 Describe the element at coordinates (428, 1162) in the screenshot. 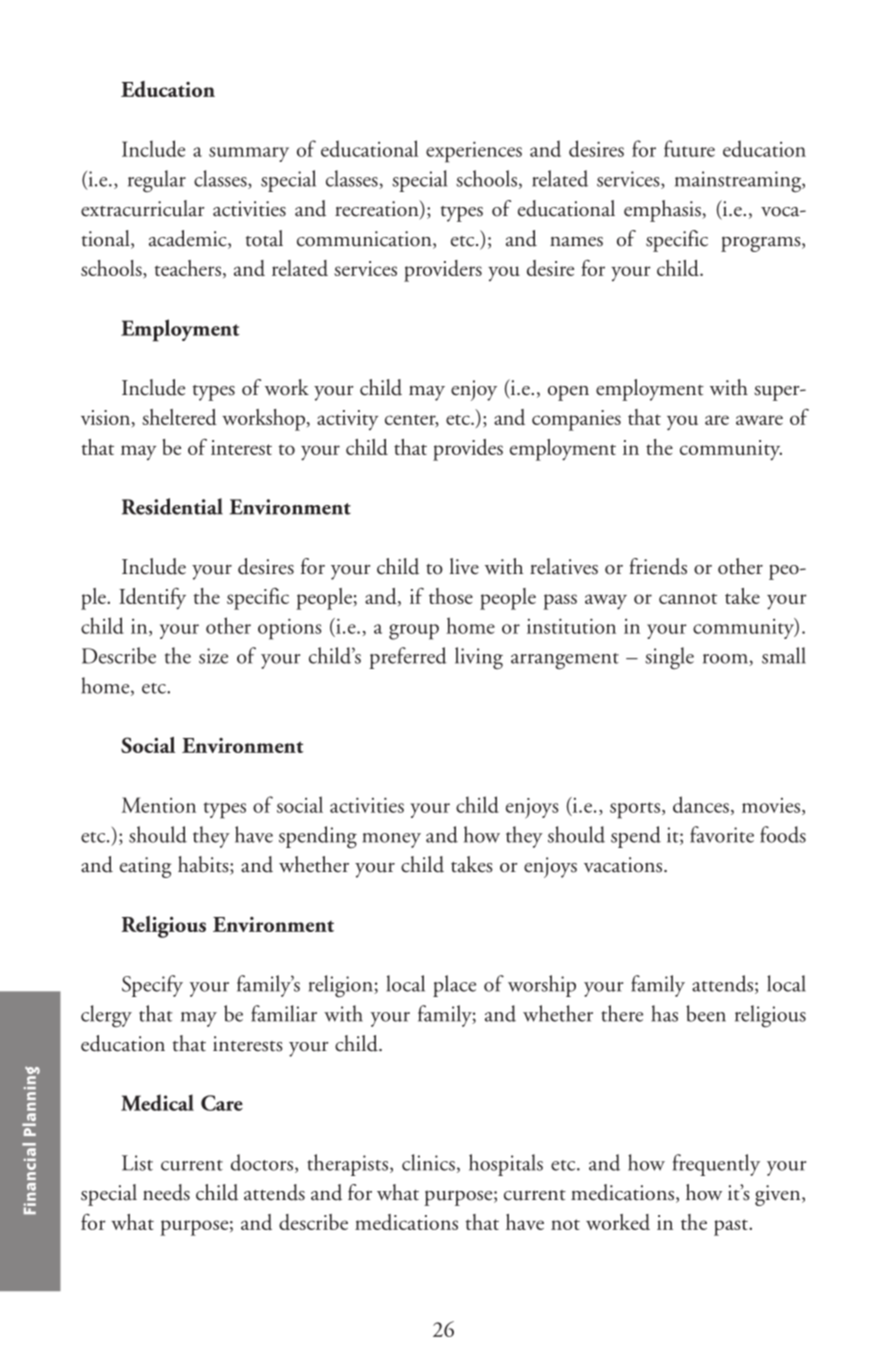

I see `clinics` at that location.
